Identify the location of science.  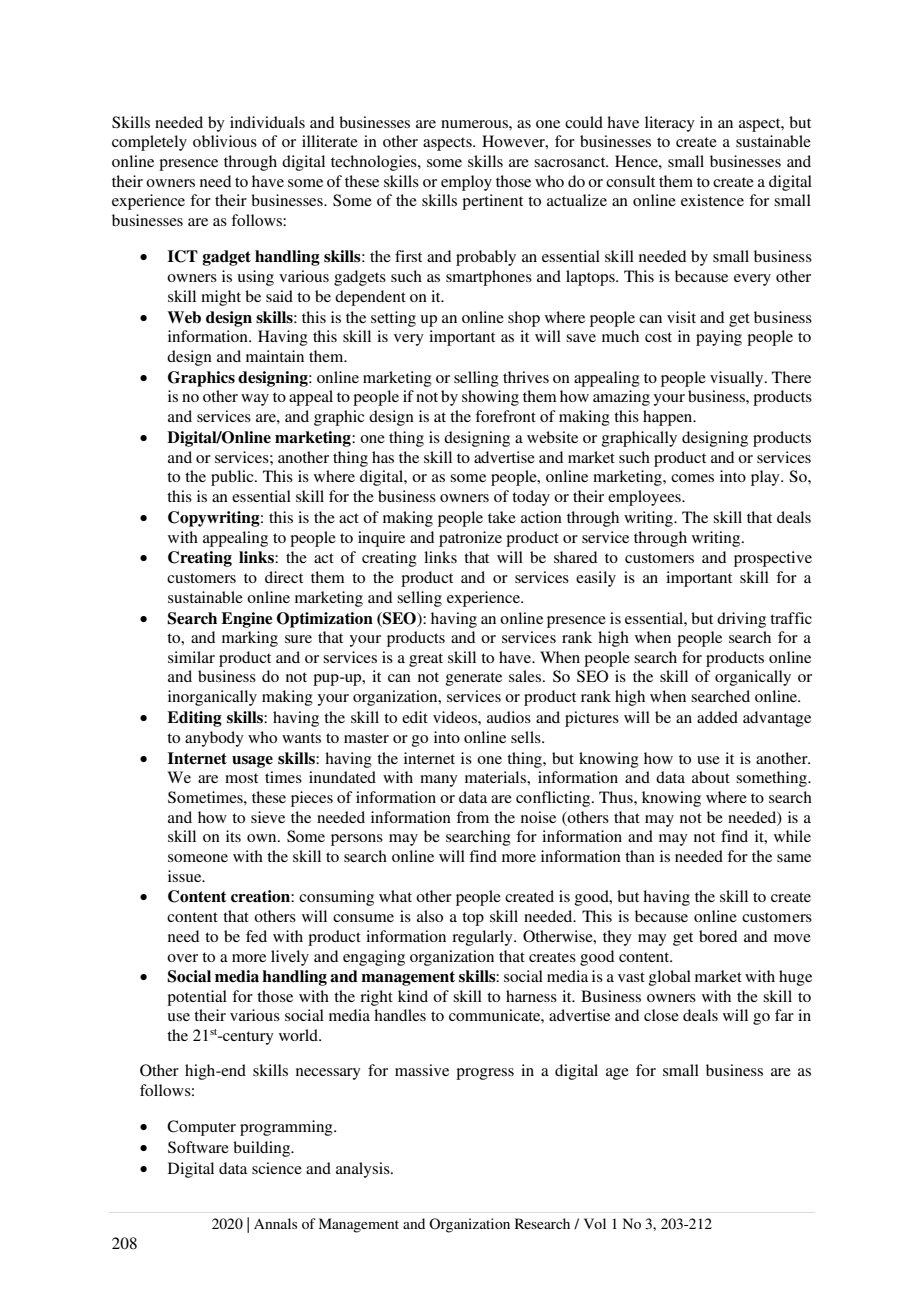
(277, 1168).
